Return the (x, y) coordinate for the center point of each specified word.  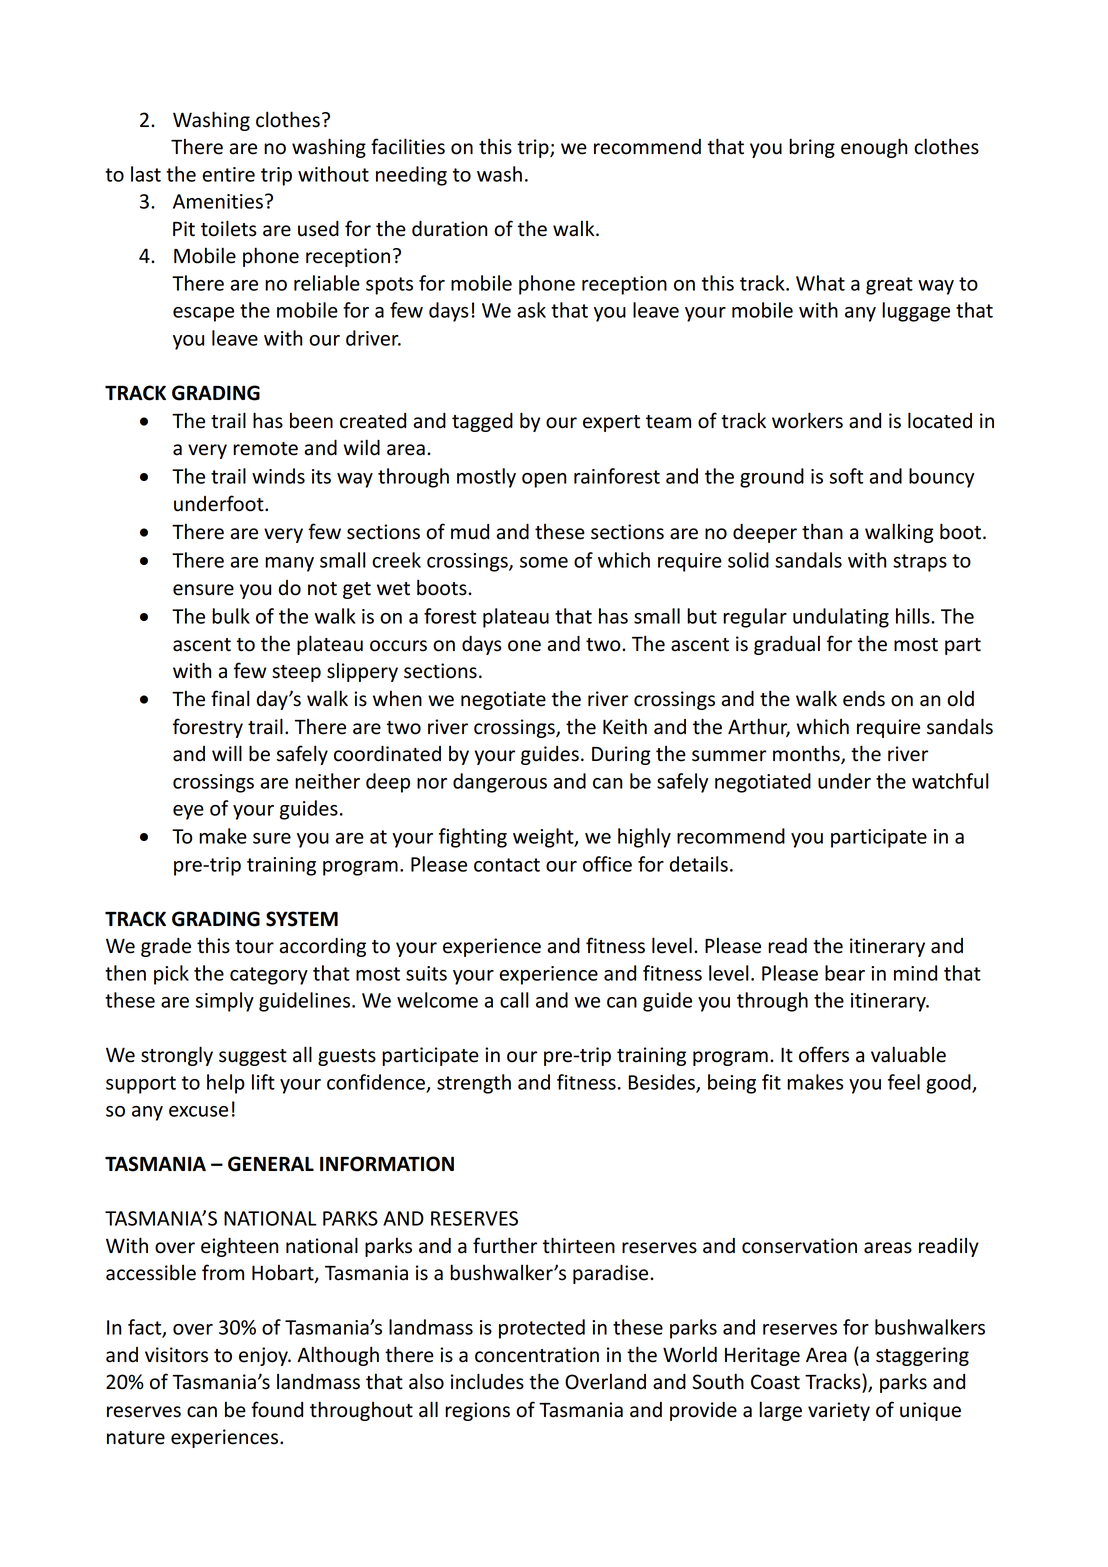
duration (449, 229)
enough (874, 148)
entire (228, 174)
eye (188, 812)
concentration (537, 1355)
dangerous (500, 783)
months (807, 754)
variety (839, 1411)
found (277, 1409)
